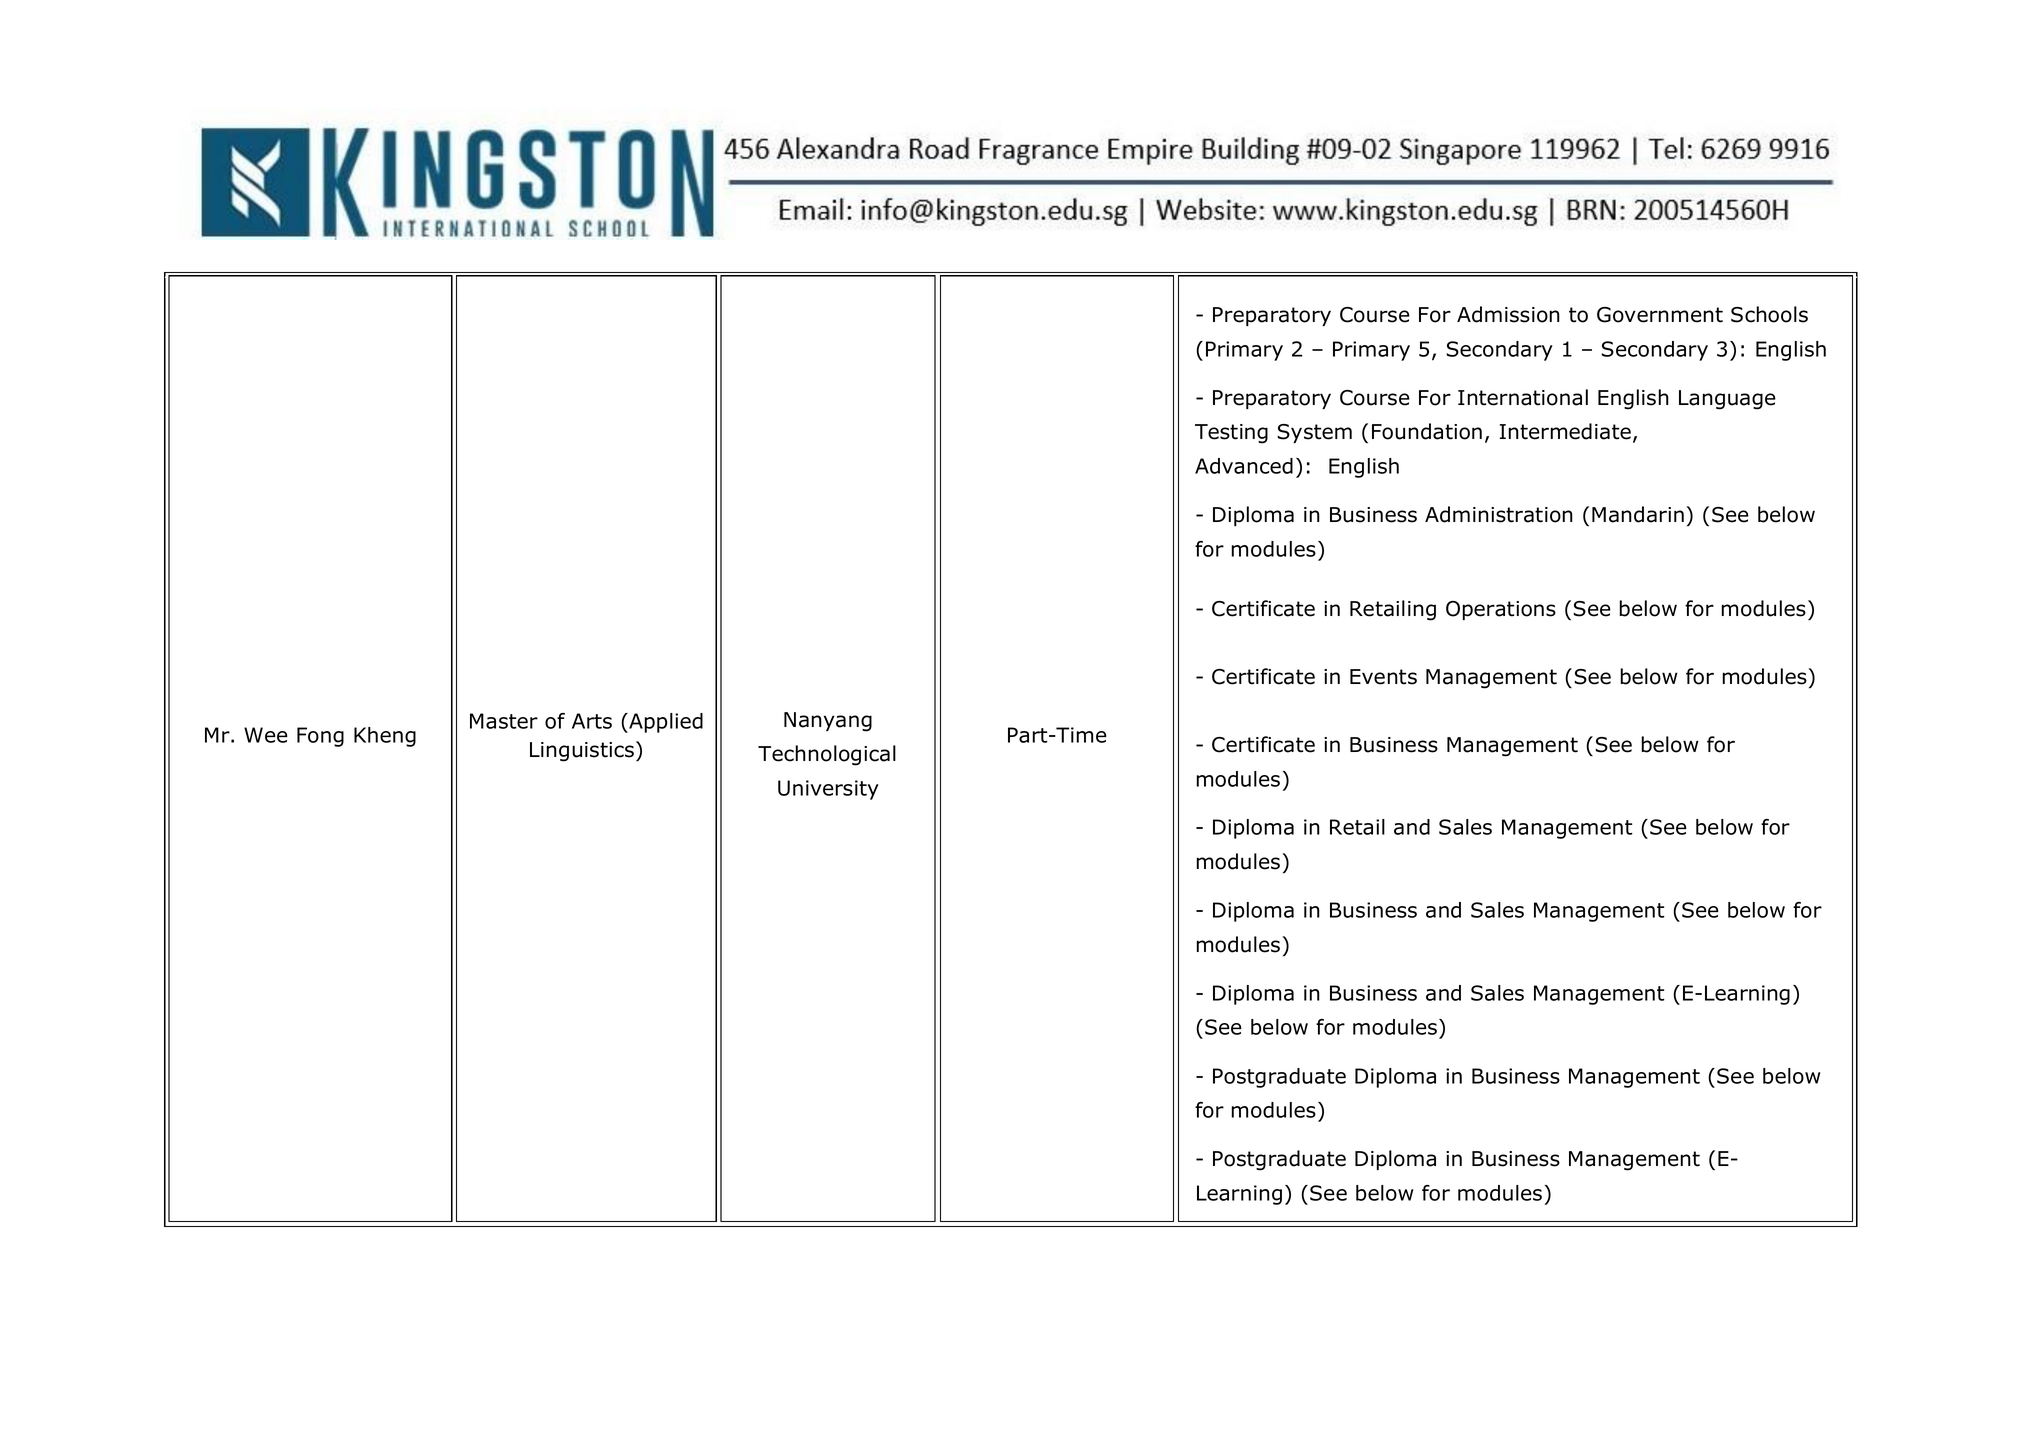  What do you see at coordinates (1508, 314) in the screenshot?
I see `Admission` at bounding box center [1508, 314].
